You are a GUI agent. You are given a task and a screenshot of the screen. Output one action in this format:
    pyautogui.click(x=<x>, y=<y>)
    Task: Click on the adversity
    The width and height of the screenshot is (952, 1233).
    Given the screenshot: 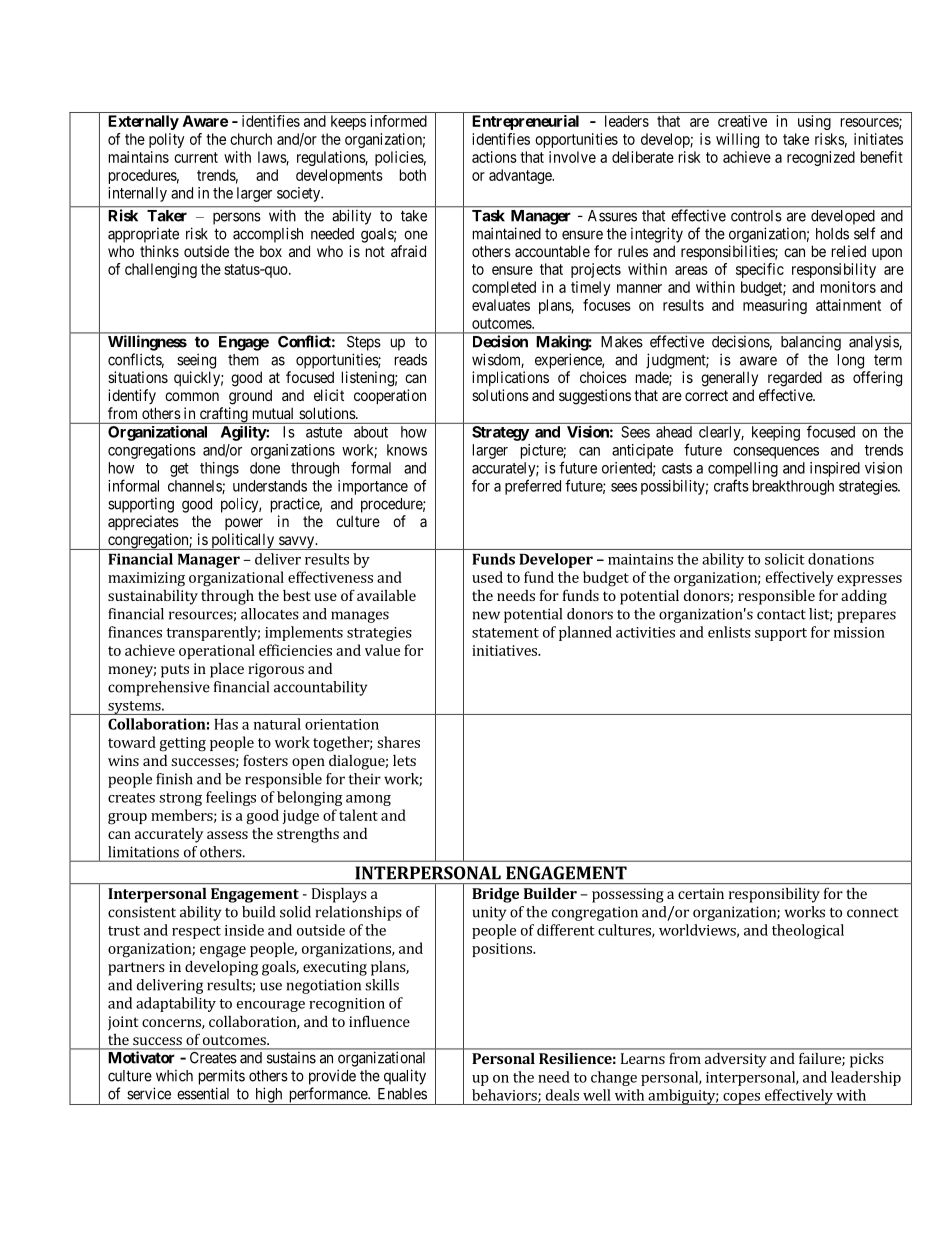 What is the action you would take?
    pyautogui.click(x=736, y=1060)
